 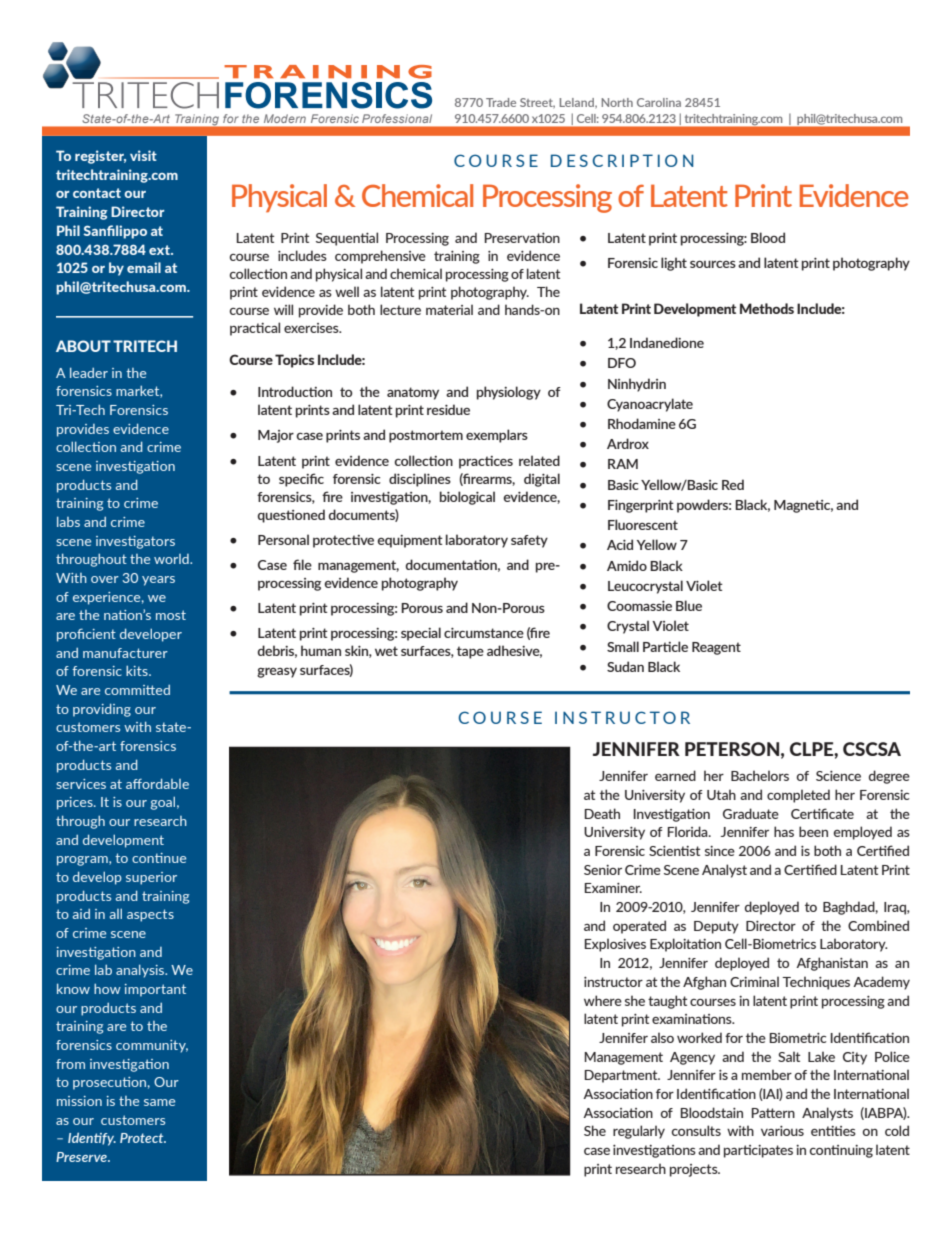 What do you see at coordinates (157, 783) in the screenshot?
I see `affordable` at bounding box center [157, 783].
